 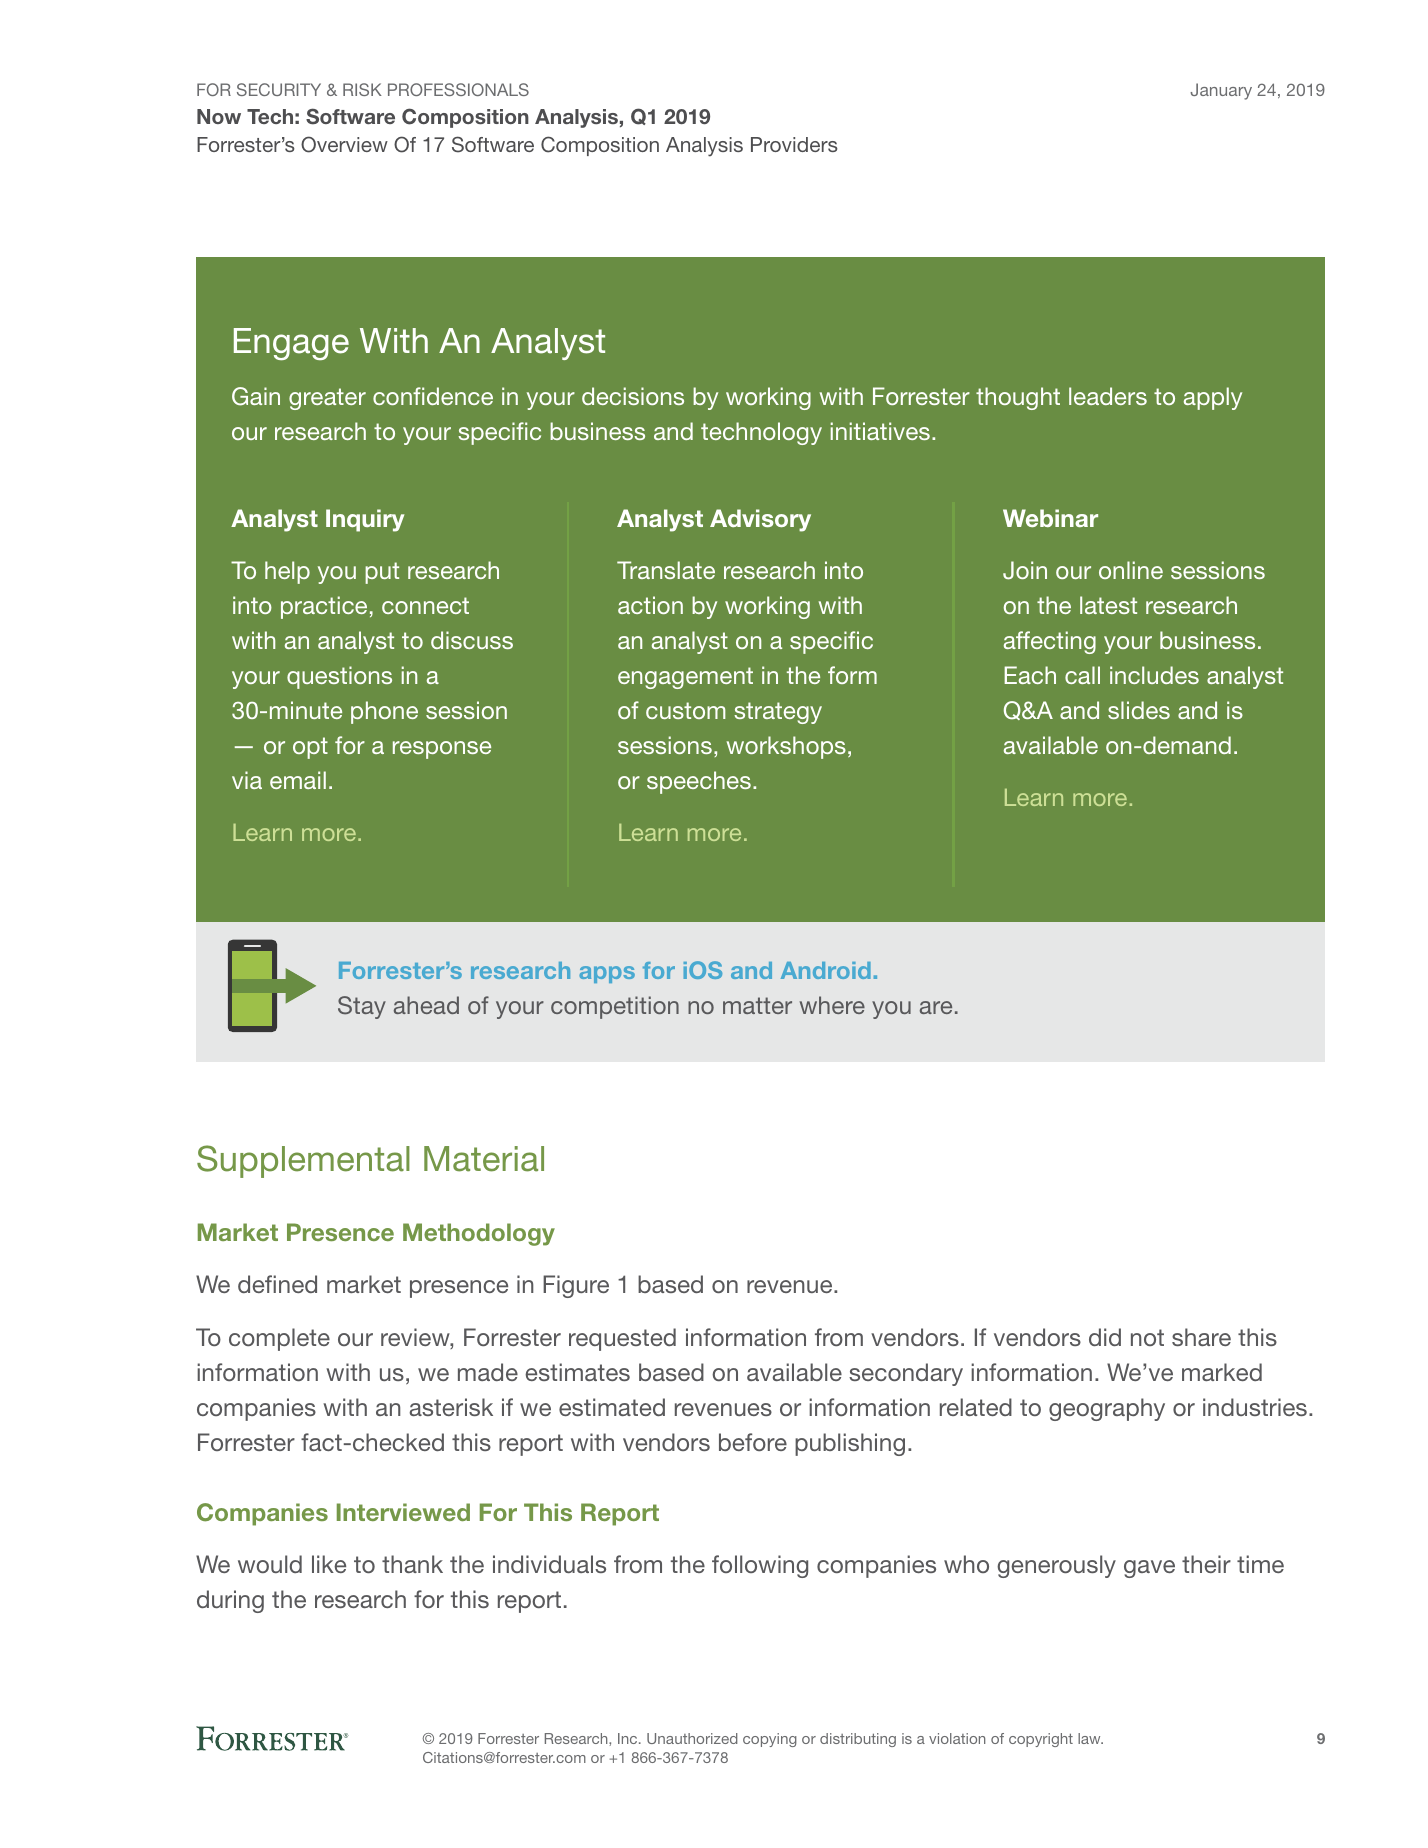 What do you see at coordinates (1147, 1337) in the image?
I see `not` at bounding box center [1147, 1337].
